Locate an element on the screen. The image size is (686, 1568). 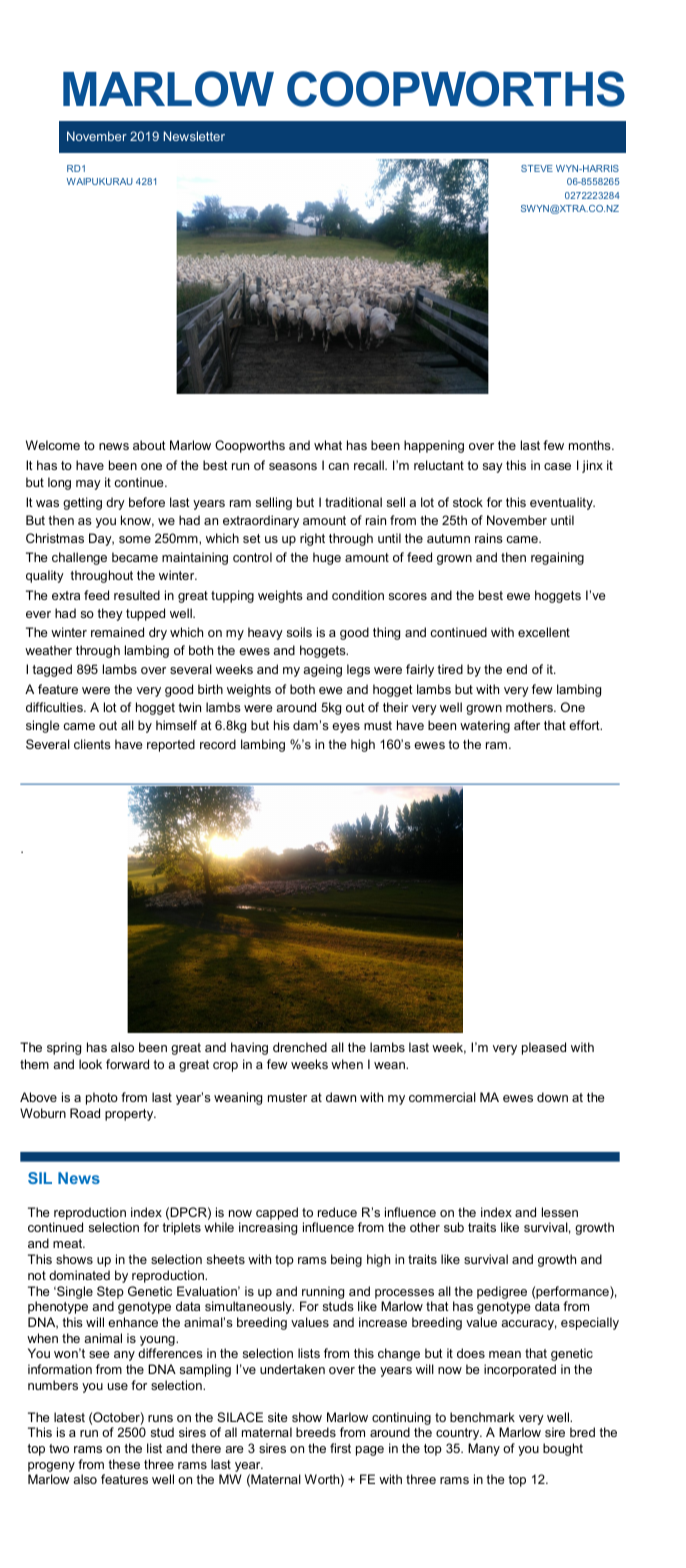
breeds is located at coordinates (316, 1432).
